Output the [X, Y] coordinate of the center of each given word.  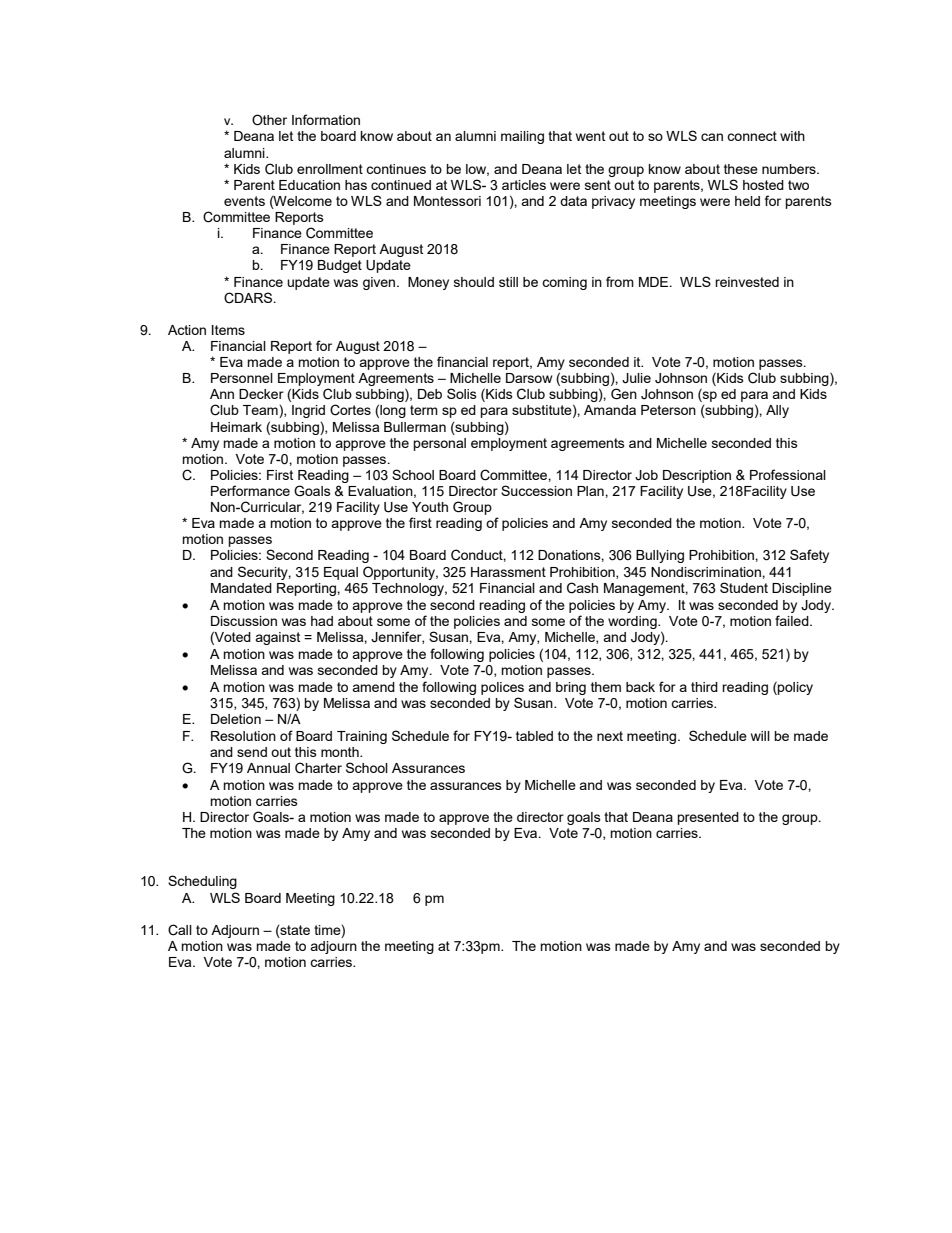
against [277, 638]
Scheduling [202, 882]
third [704, 687]
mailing [522, 137]
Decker [261, 394]
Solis [462, 393]
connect [752, 136]
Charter [318, 768]
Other [269, 120]
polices [502, 688]
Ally [777, 411]
